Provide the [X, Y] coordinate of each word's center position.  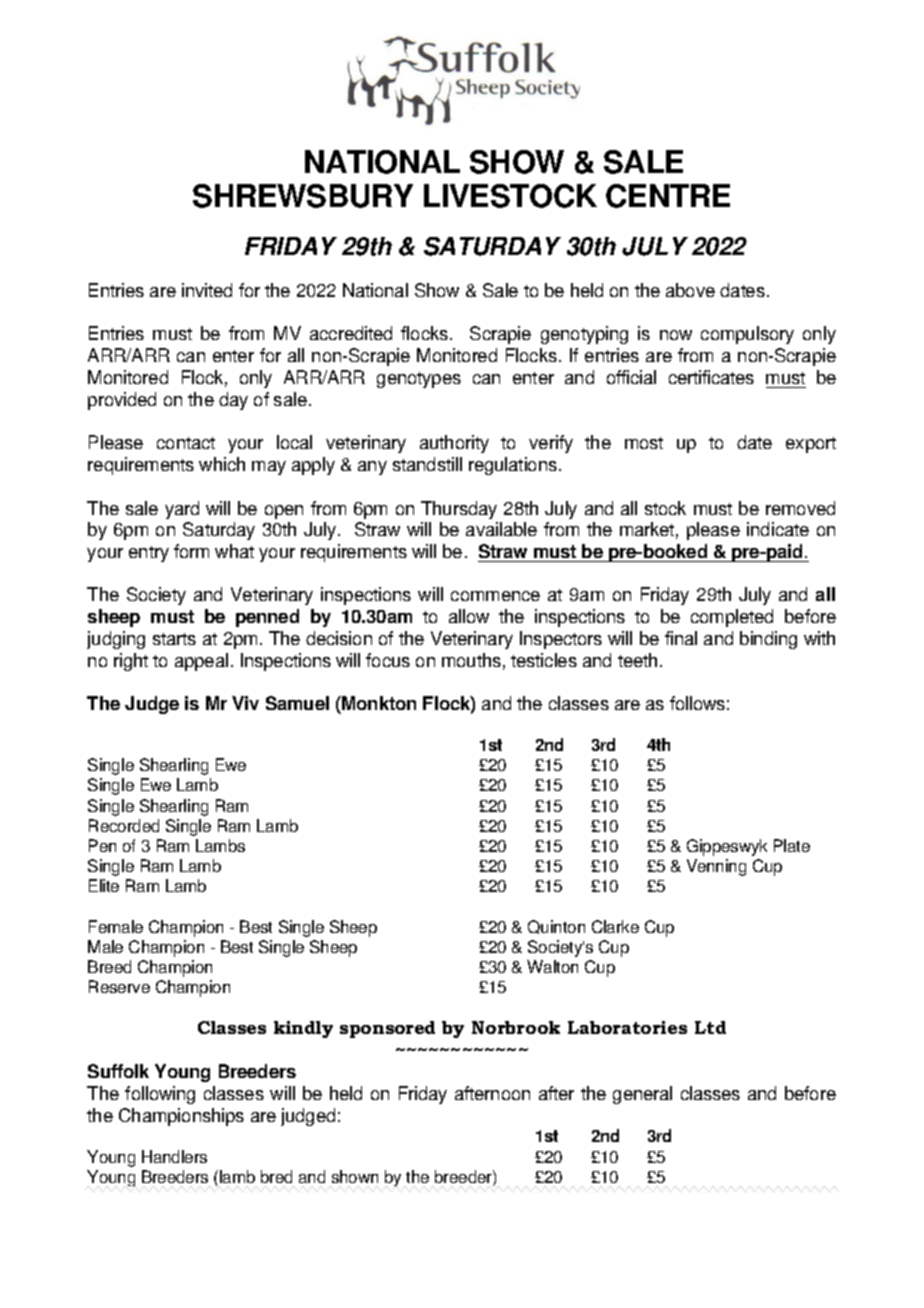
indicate [778, 529]
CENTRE [668, 196]
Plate [792, 845]
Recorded [124, 825]
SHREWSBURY [303, 196]
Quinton [556, 927]
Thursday [459, 510]
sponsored [387, 1029]
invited [207, 290]
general [642, 1095]
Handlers [174, 1156]
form [191, 551]
